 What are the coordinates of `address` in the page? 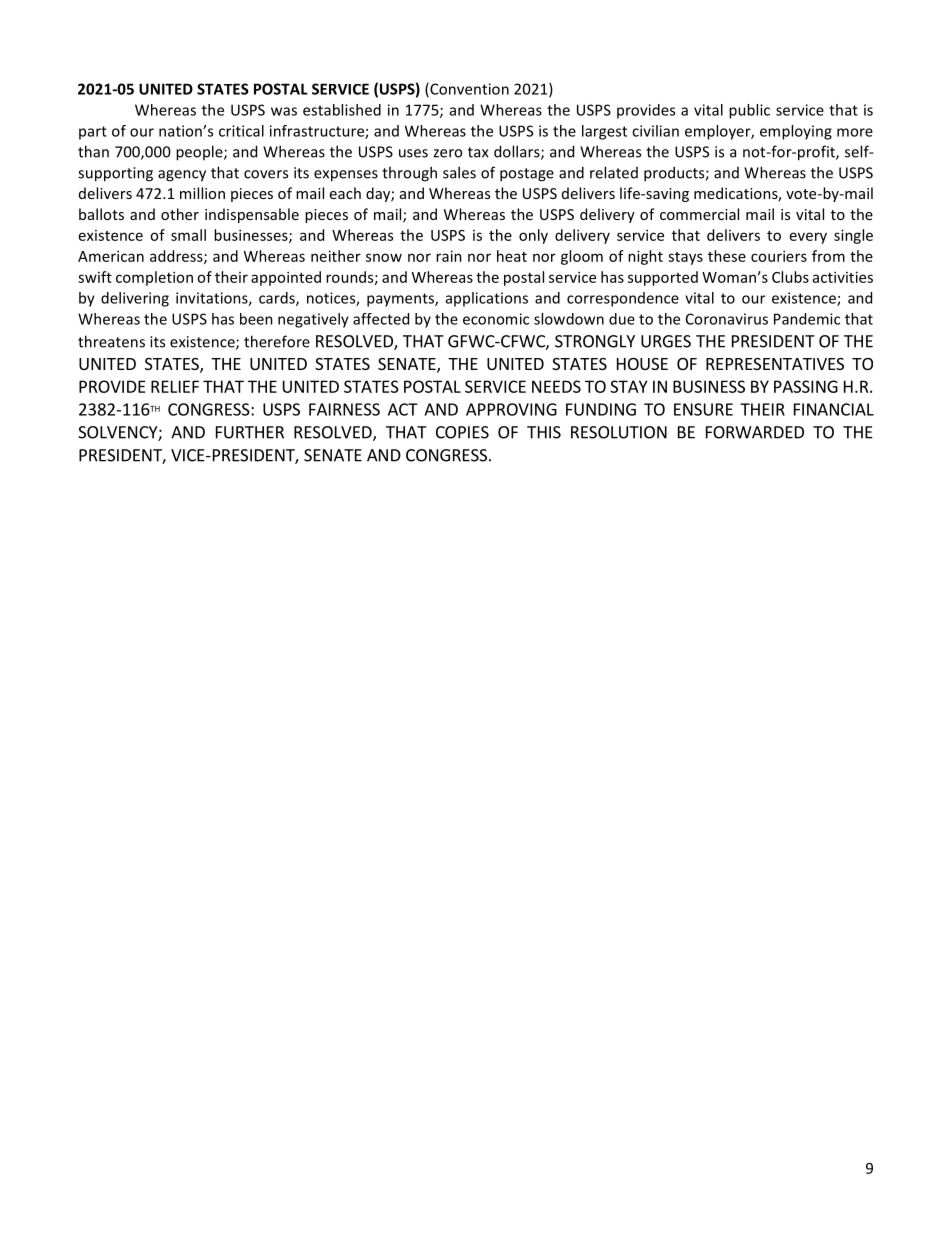 It's located at (177, 257).
